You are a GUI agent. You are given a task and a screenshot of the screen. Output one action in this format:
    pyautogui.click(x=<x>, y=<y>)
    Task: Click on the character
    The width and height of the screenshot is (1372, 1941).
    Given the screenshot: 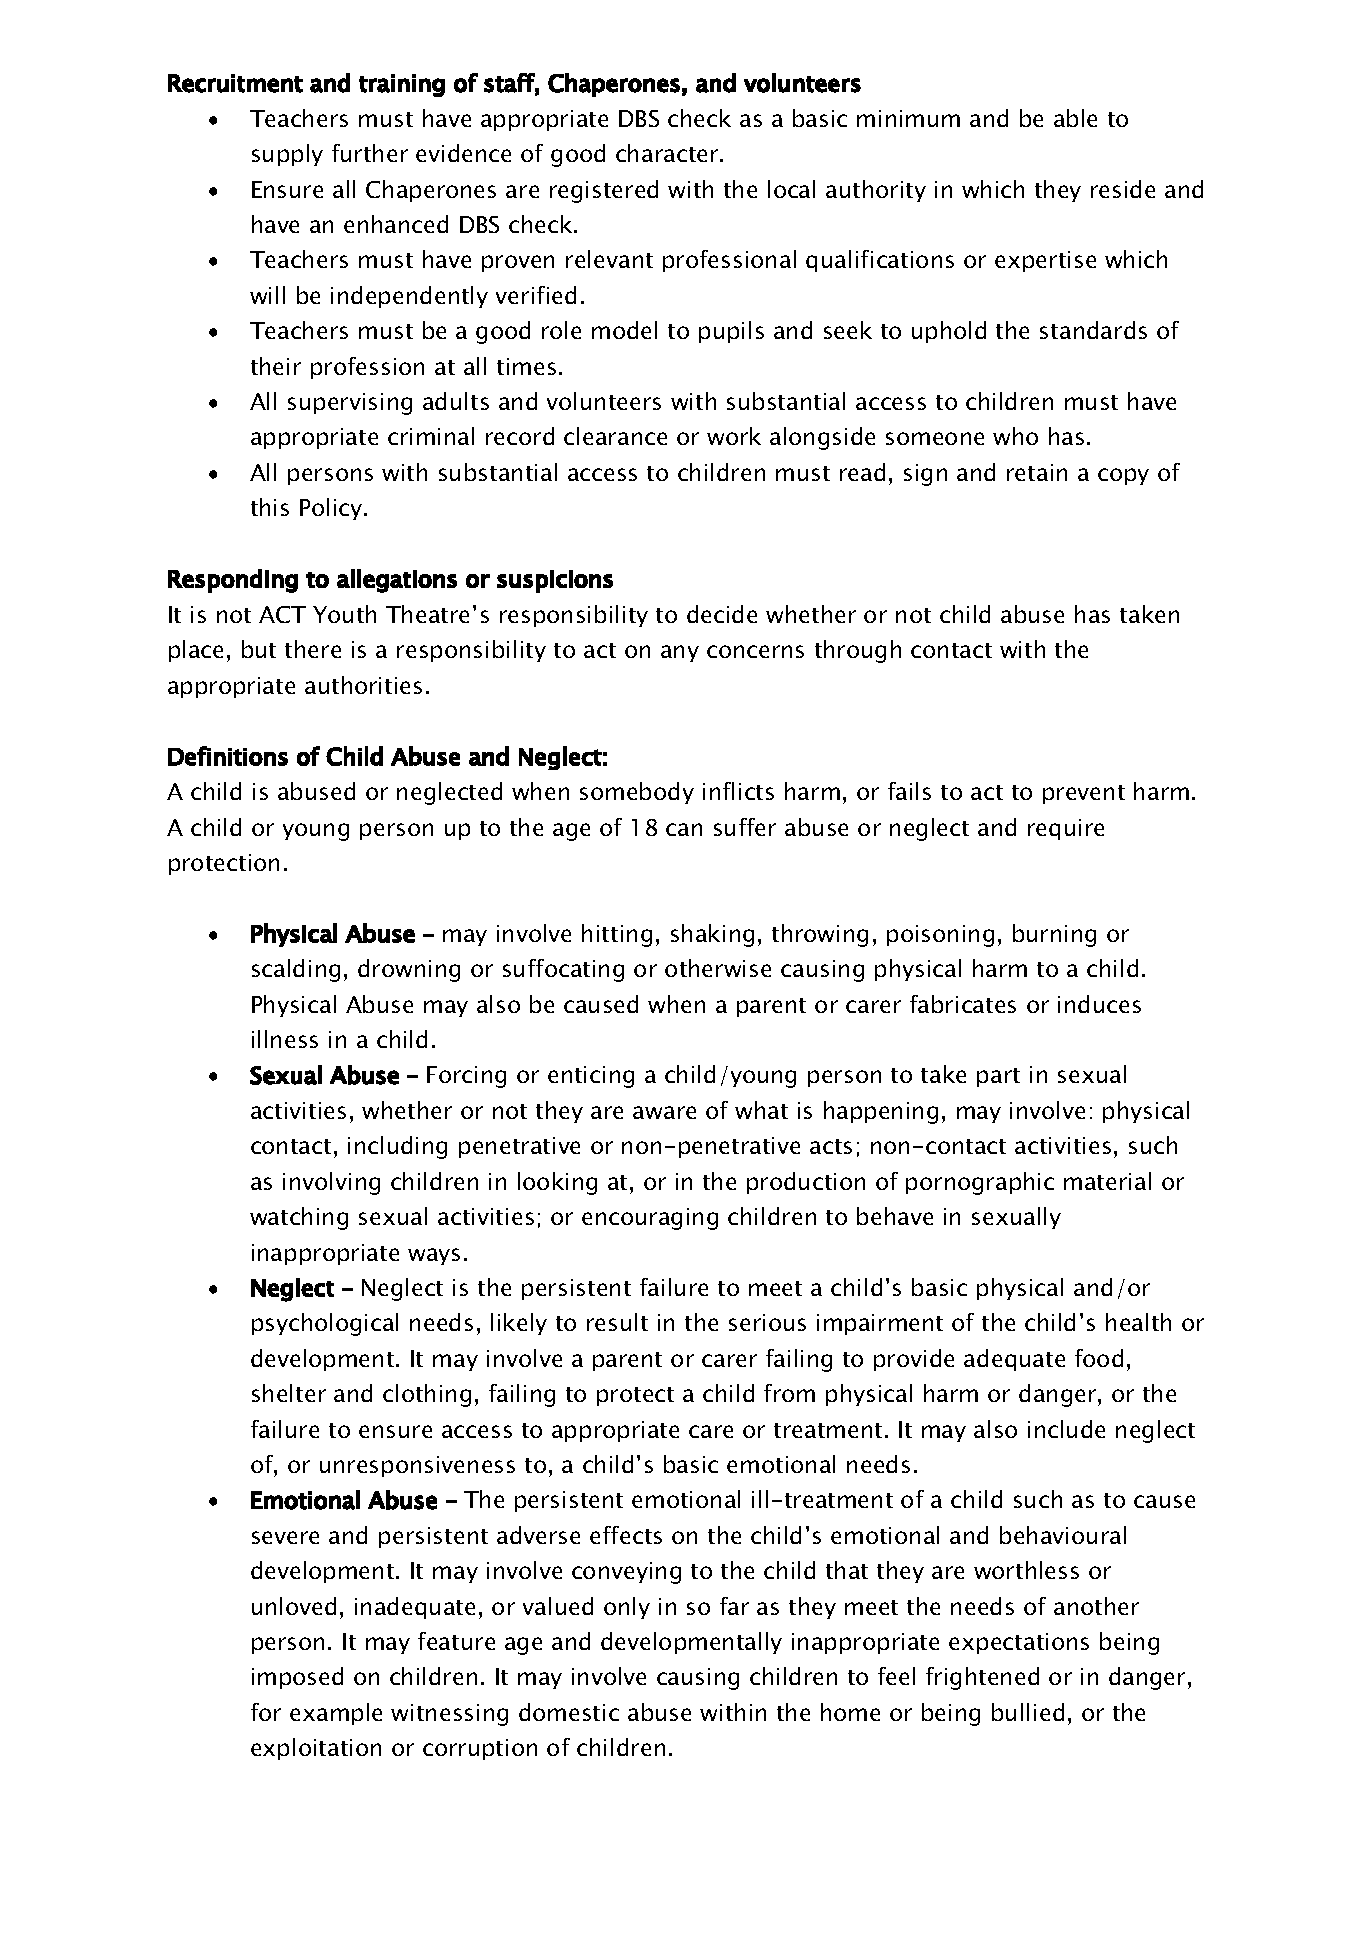 What is the action you would take?
    pyautogui.click(x=668, y=153)
